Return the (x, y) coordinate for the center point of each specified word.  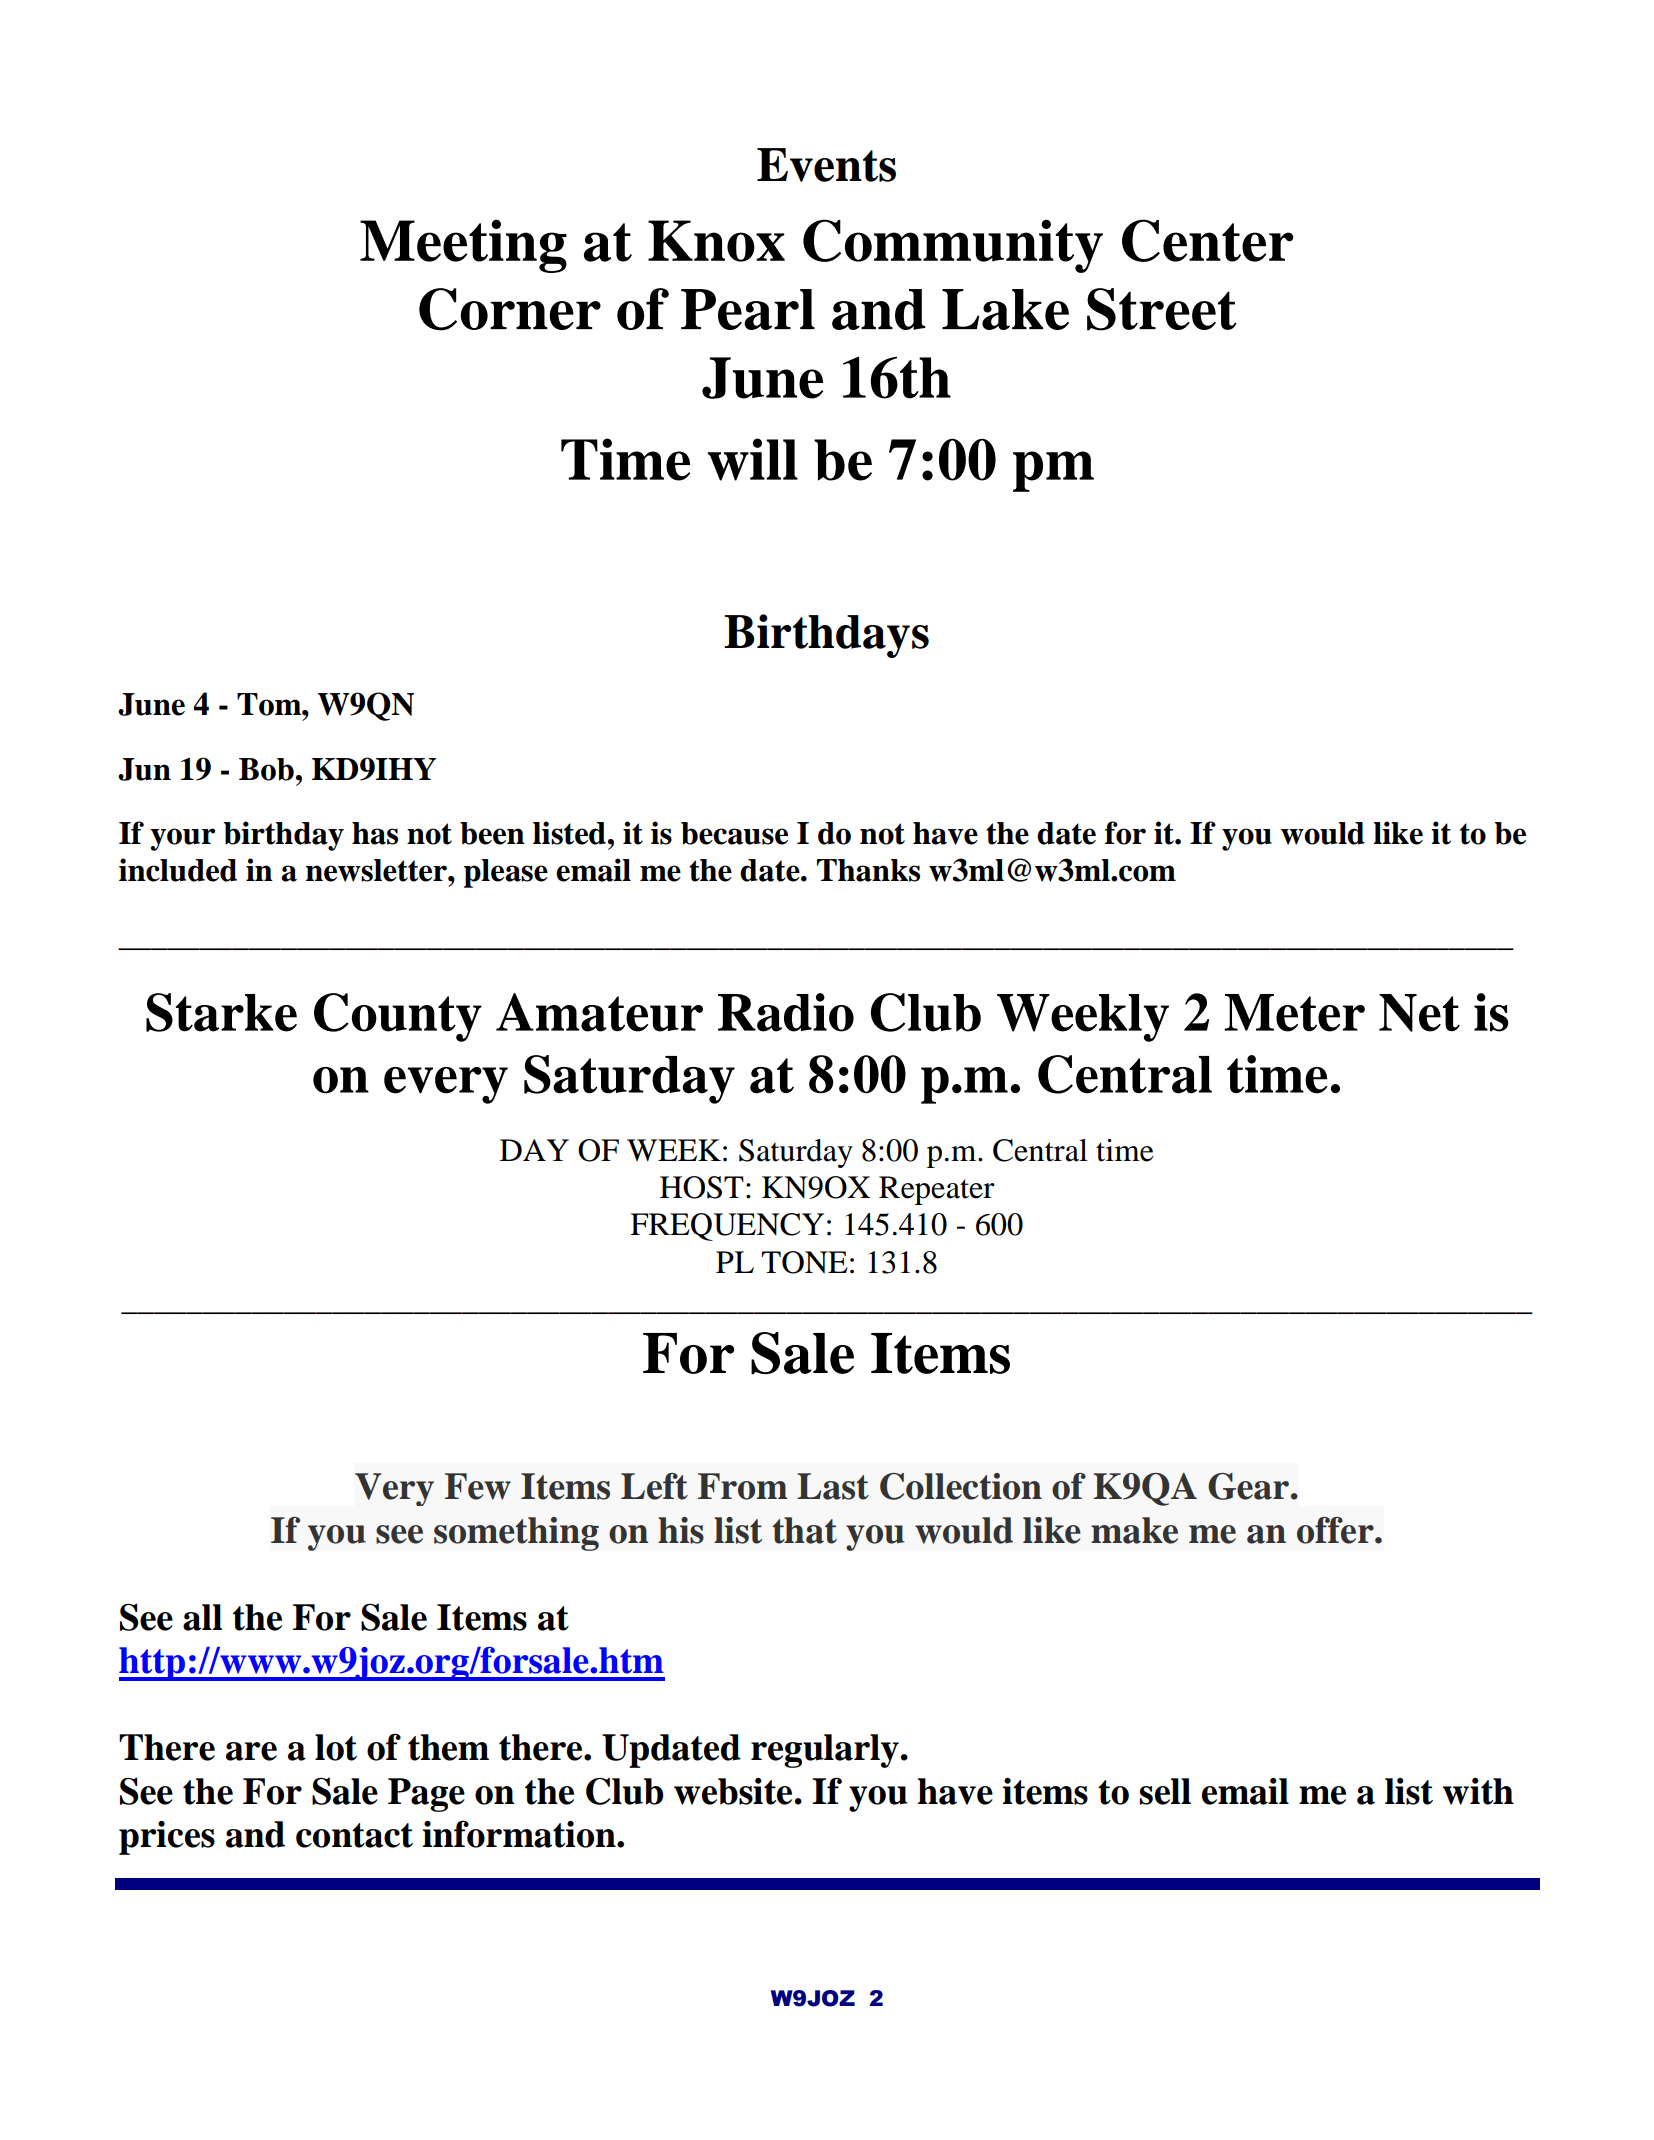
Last (833, 1486)
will (753, 459)
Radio (786, 1012)
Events (826, 165)
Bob (266, 769)
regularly (826, 1751)
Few (478, 1486)
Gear (1248, 1486)
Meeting (463, 246)
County (398, 1017)
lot (336, 1747)
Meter (1294, 1013)
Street (1162, 309)
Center (1208, 240)
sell (1165, 1791)
